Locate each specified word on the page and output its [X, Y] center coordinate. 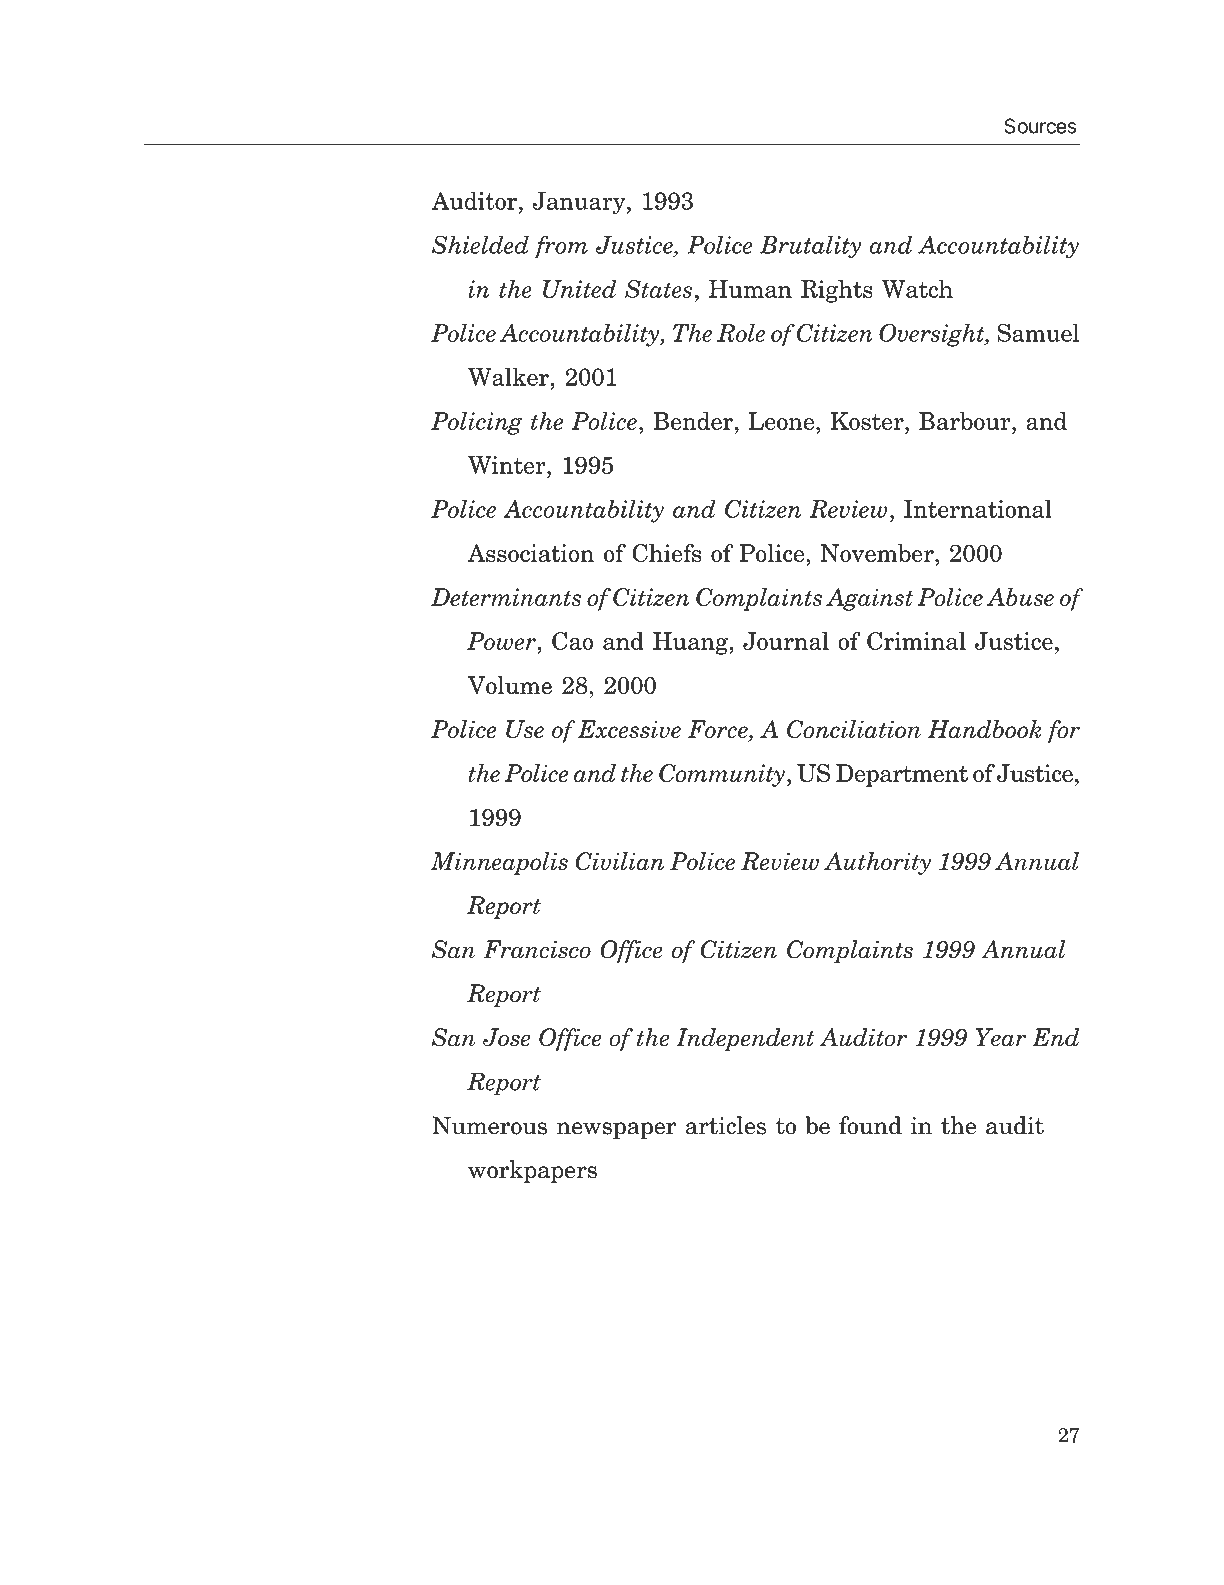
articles [726, 1125]
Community [722, 775]
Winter [508, 465]
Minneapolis [499, 863]
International [978, 509]
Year [1000, 1037]
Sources [1040, 126]
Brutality [810, 247]
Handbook [984, 729]
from [561, 246]
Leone [783, 421]
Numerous [489, 1125]
